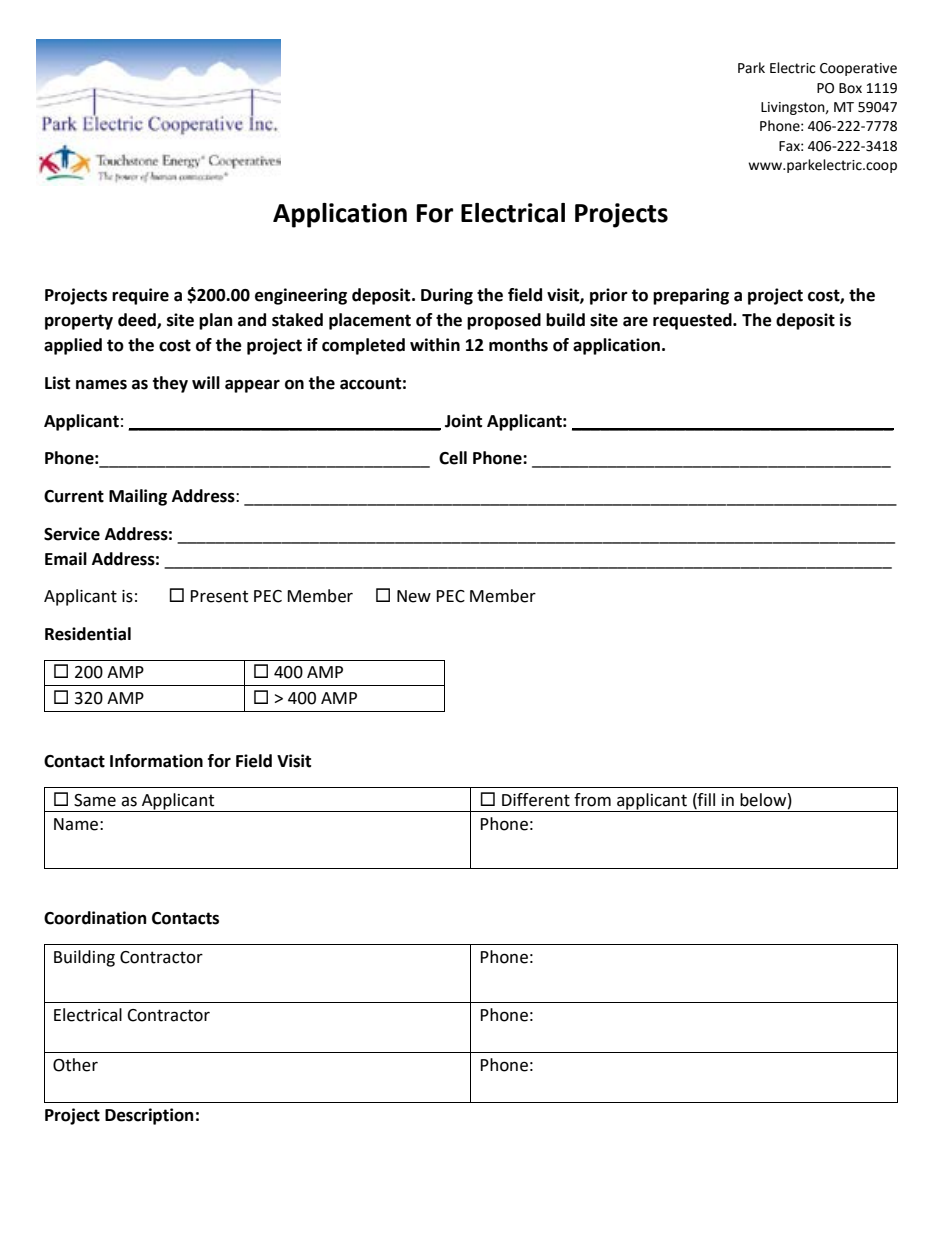 The height and width of the screenshot is (1233, 952). I want to click on Description, so click(149, 1116).
